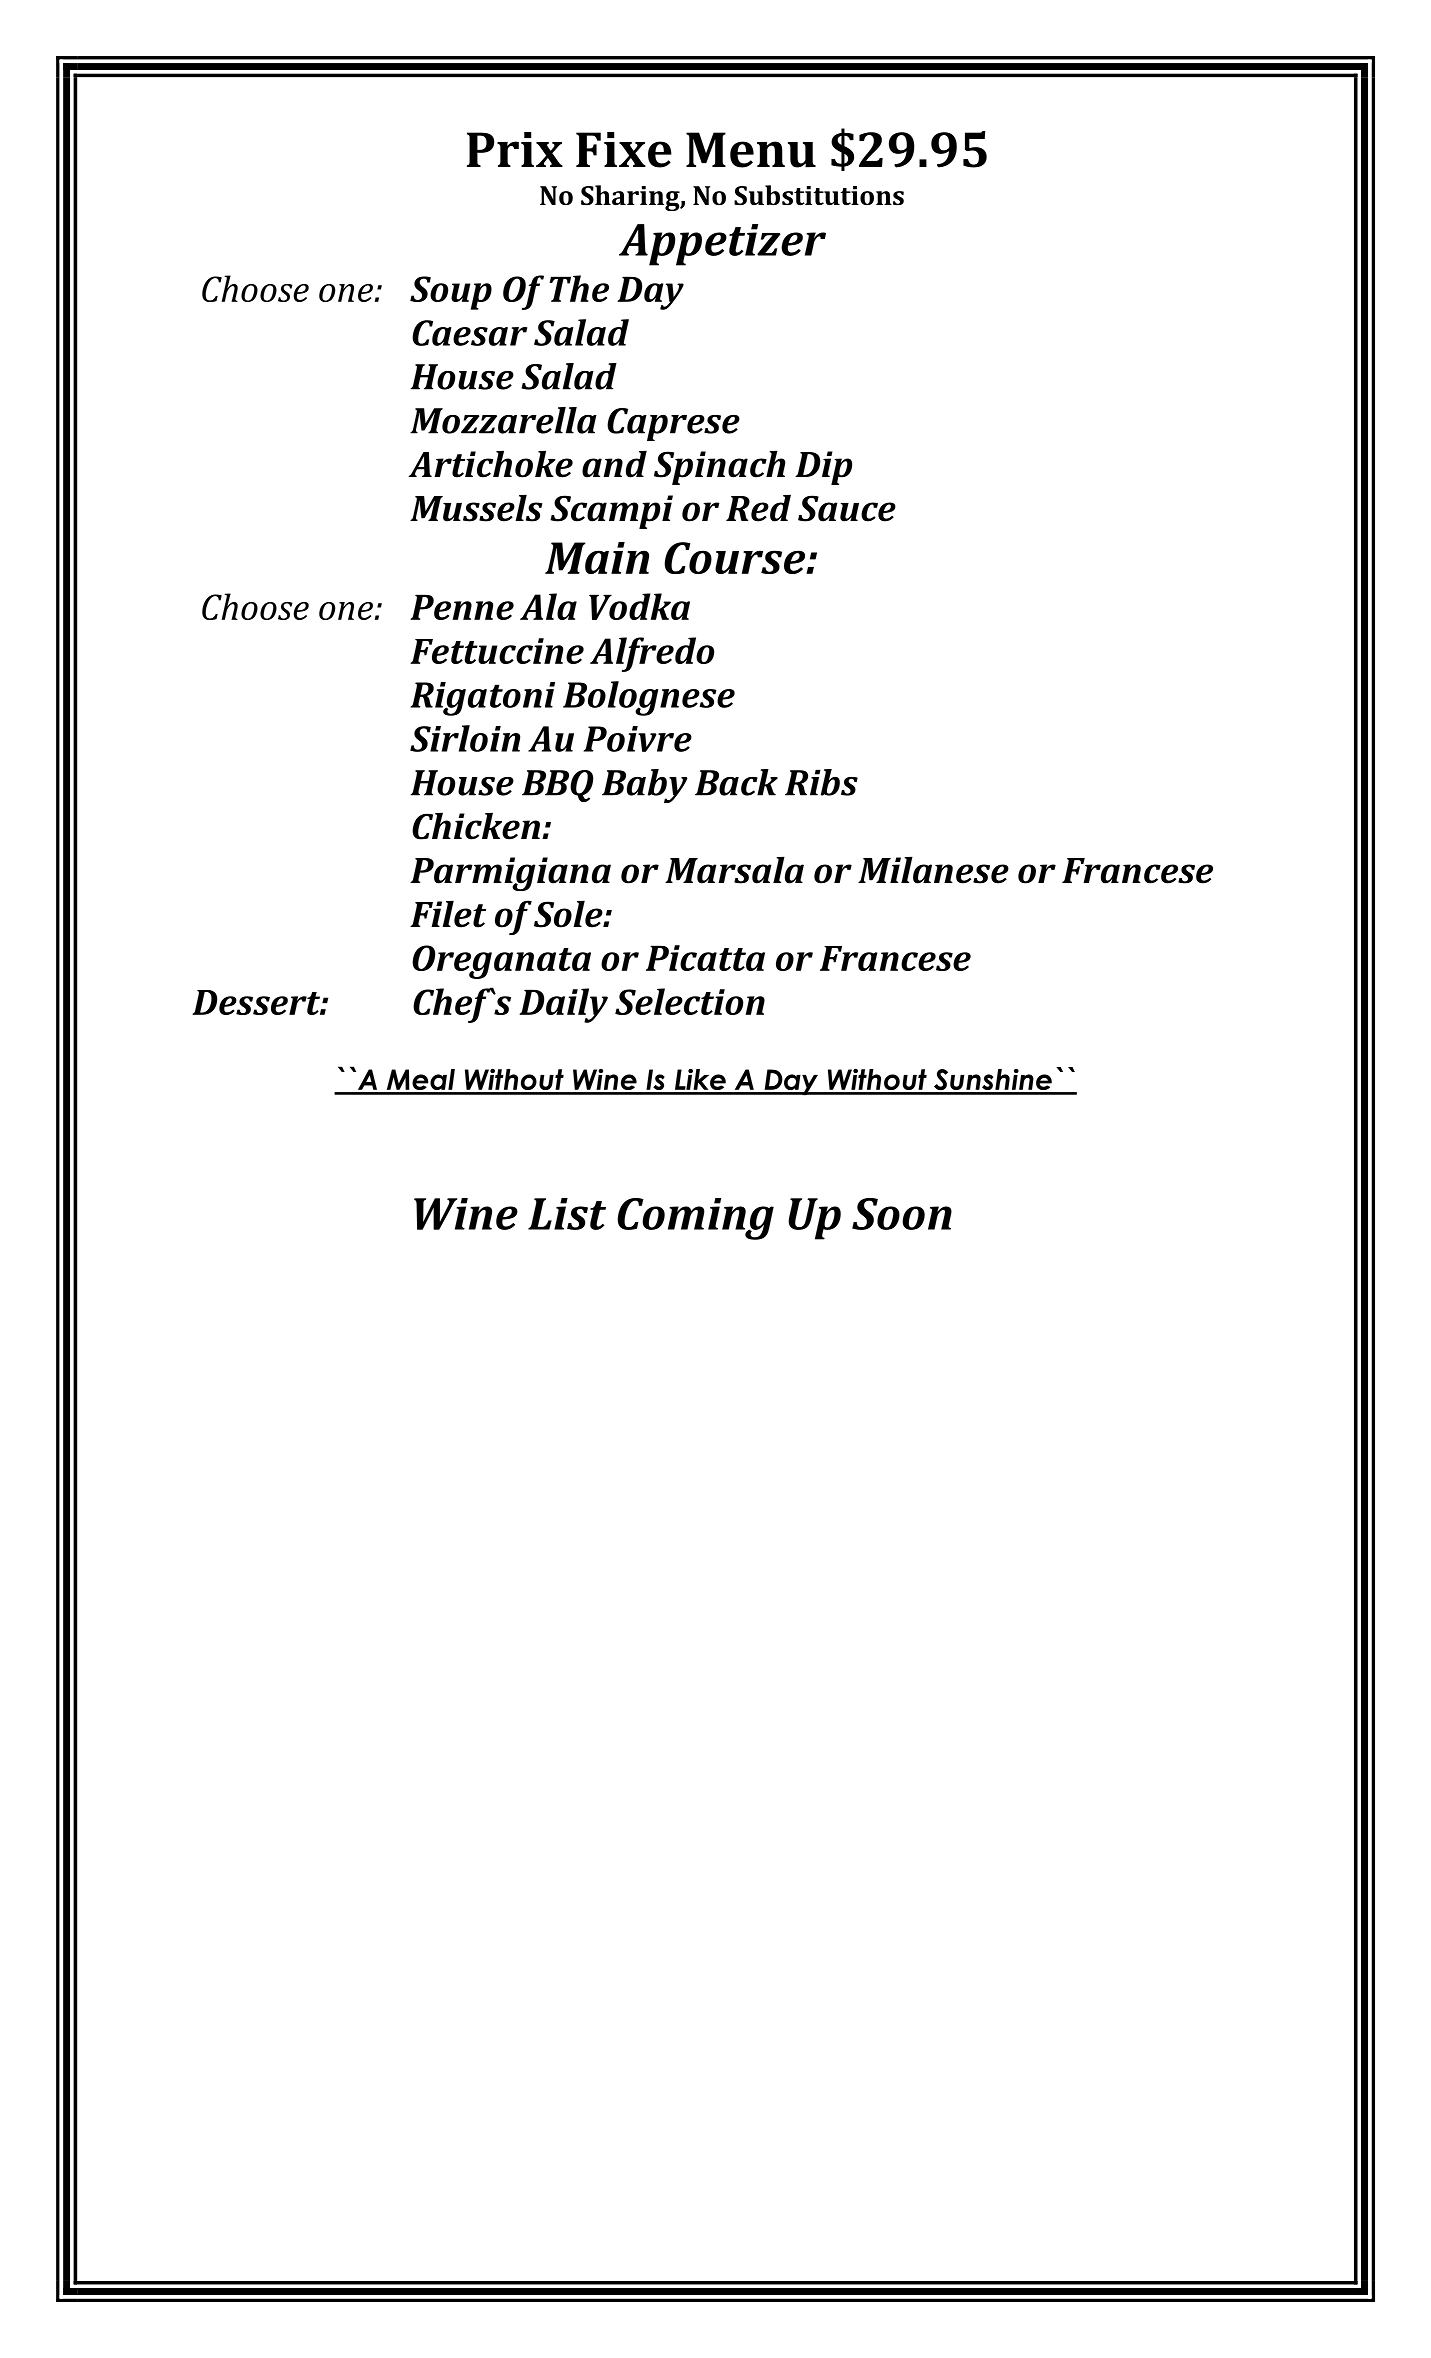 The width and height of the image is (1431, 2358). What do you see at coordinates (823, 468) in the image?
I see `Dip` at bounding box center [823, 468].
